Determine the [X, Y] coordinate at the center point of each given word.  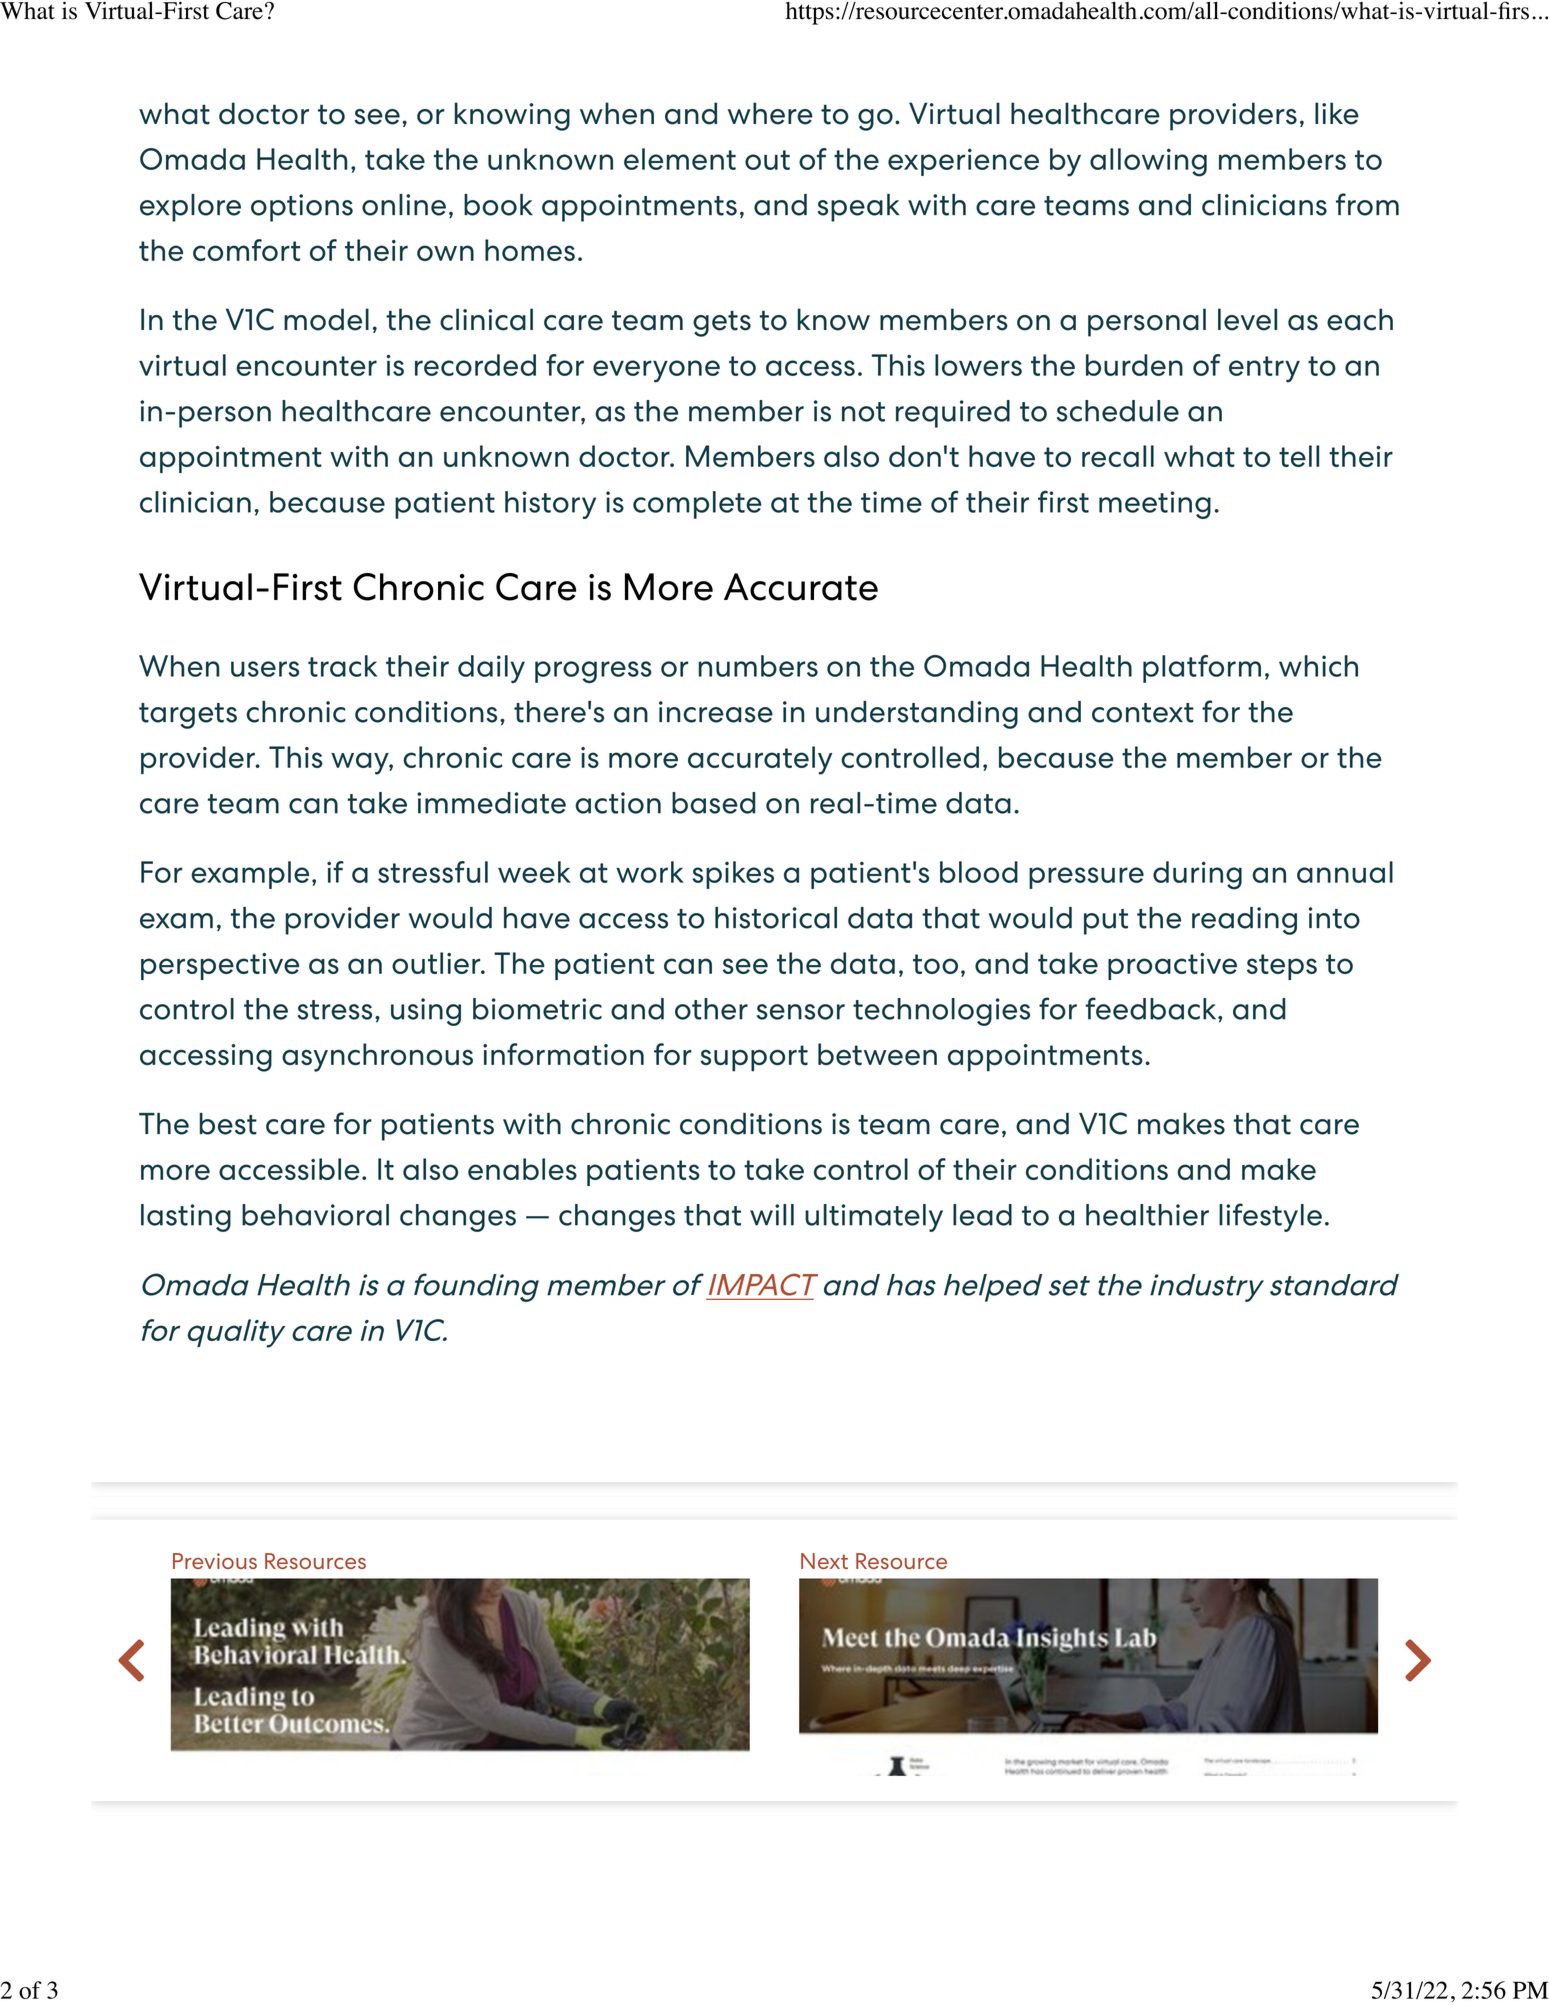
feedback [1152, 1008]
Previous [215, 1561]
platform [1202, 669]
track [342, 666]
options [302, 208]
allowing [1148, 162]
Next [824, 1561]
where [770, 113]
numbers [758, 666]
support [754, 1058]
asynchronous [377, 1057]
